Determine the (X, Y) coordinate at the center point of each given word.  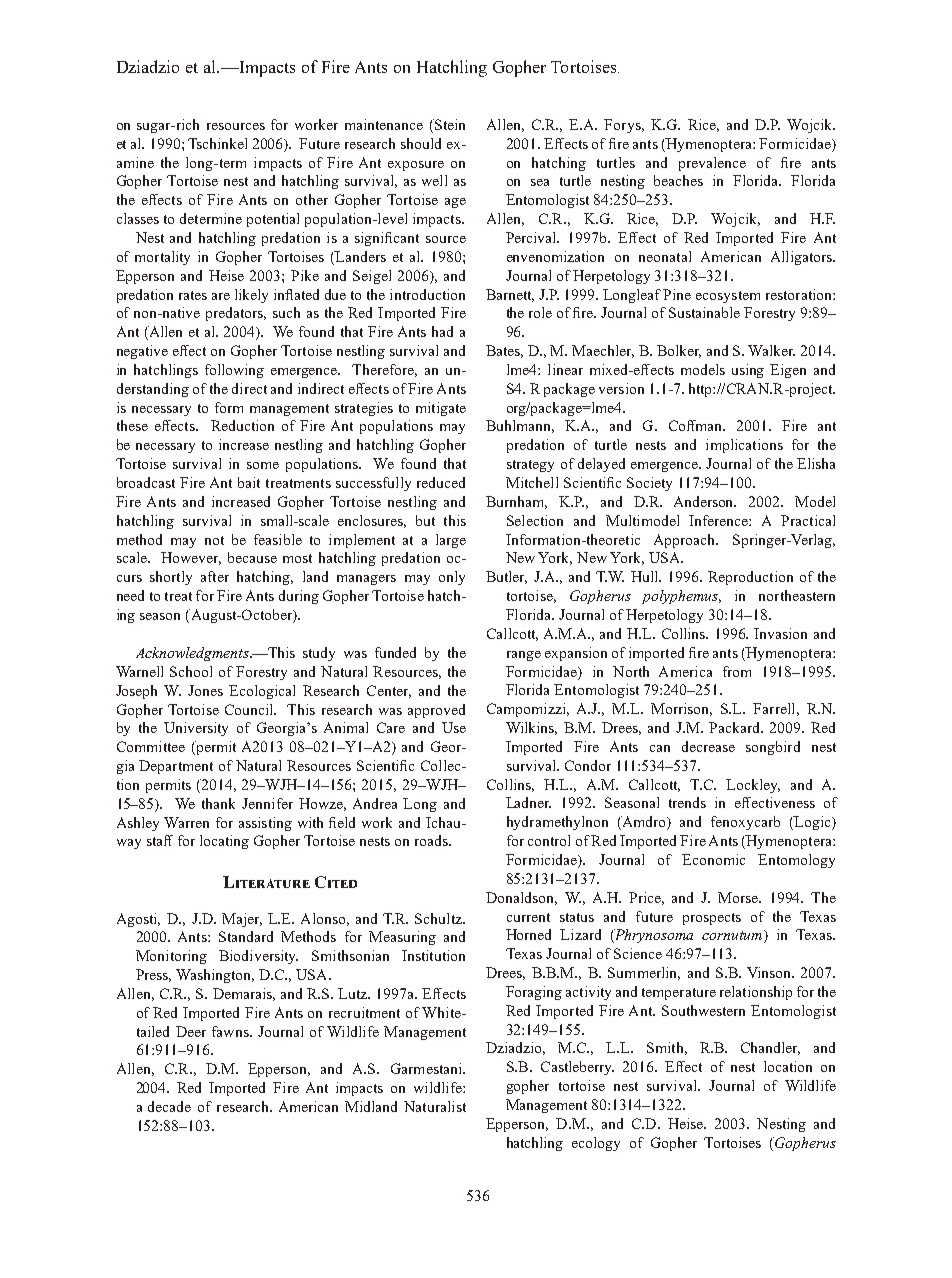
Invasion (780, 633)
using (748, 371)
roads (432, 840)
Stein (448, 126)
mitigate (441, 409)
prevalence (712, 164)
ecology (596, 1144)
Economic (713, 859)
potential (273, 220)
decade (169, 1106)
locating (224, 842)
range (524, 656)
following (234, 371)
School (191, 671)
